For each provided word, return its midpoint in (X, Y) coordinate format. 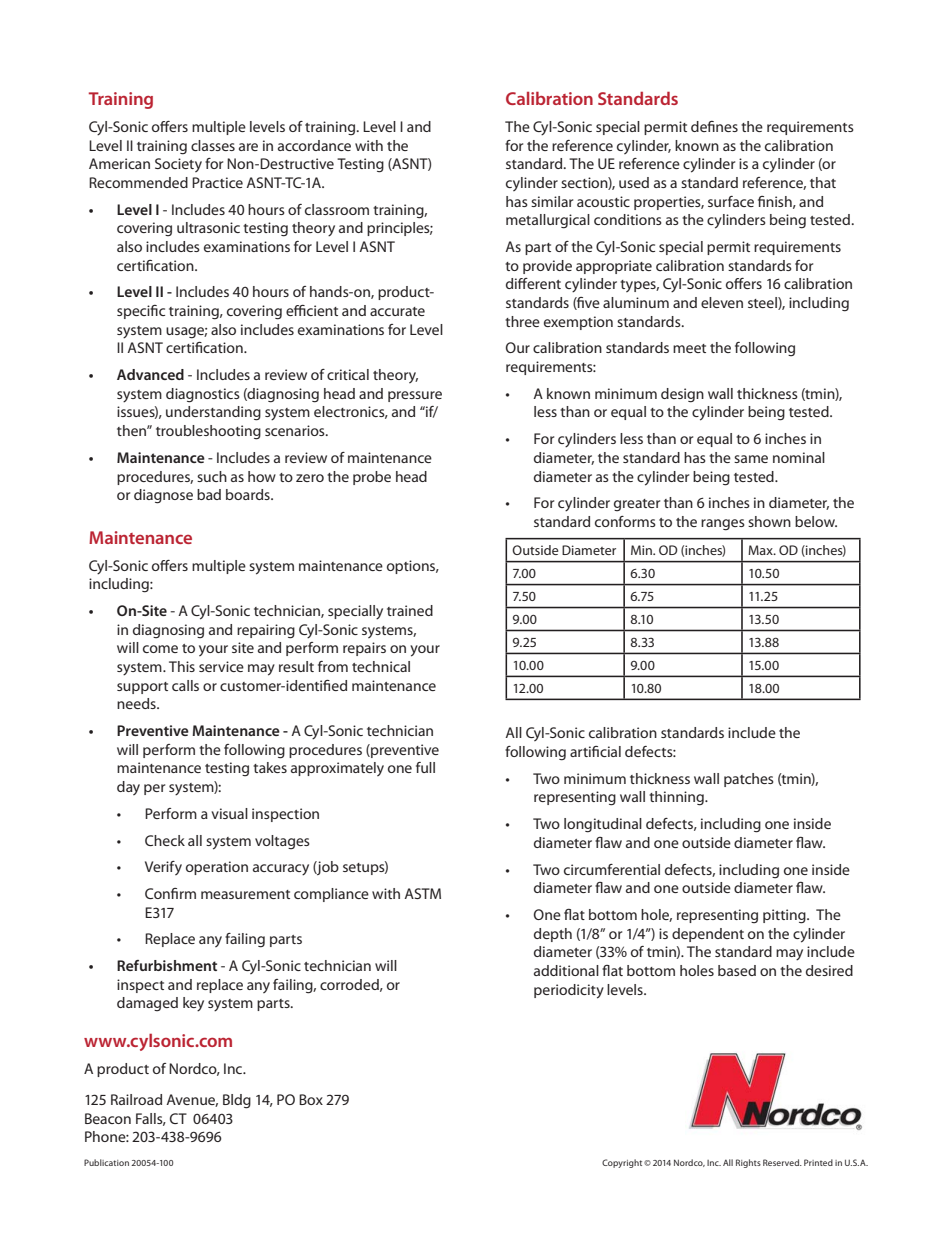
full (425, 767)
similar (552, 201)
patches (749, 780)
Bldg (237, 1101)
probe (372, 478)
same (751, 459)
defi (703, 126)
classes (213, 145)
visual (229, 813)
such (212, 476)
